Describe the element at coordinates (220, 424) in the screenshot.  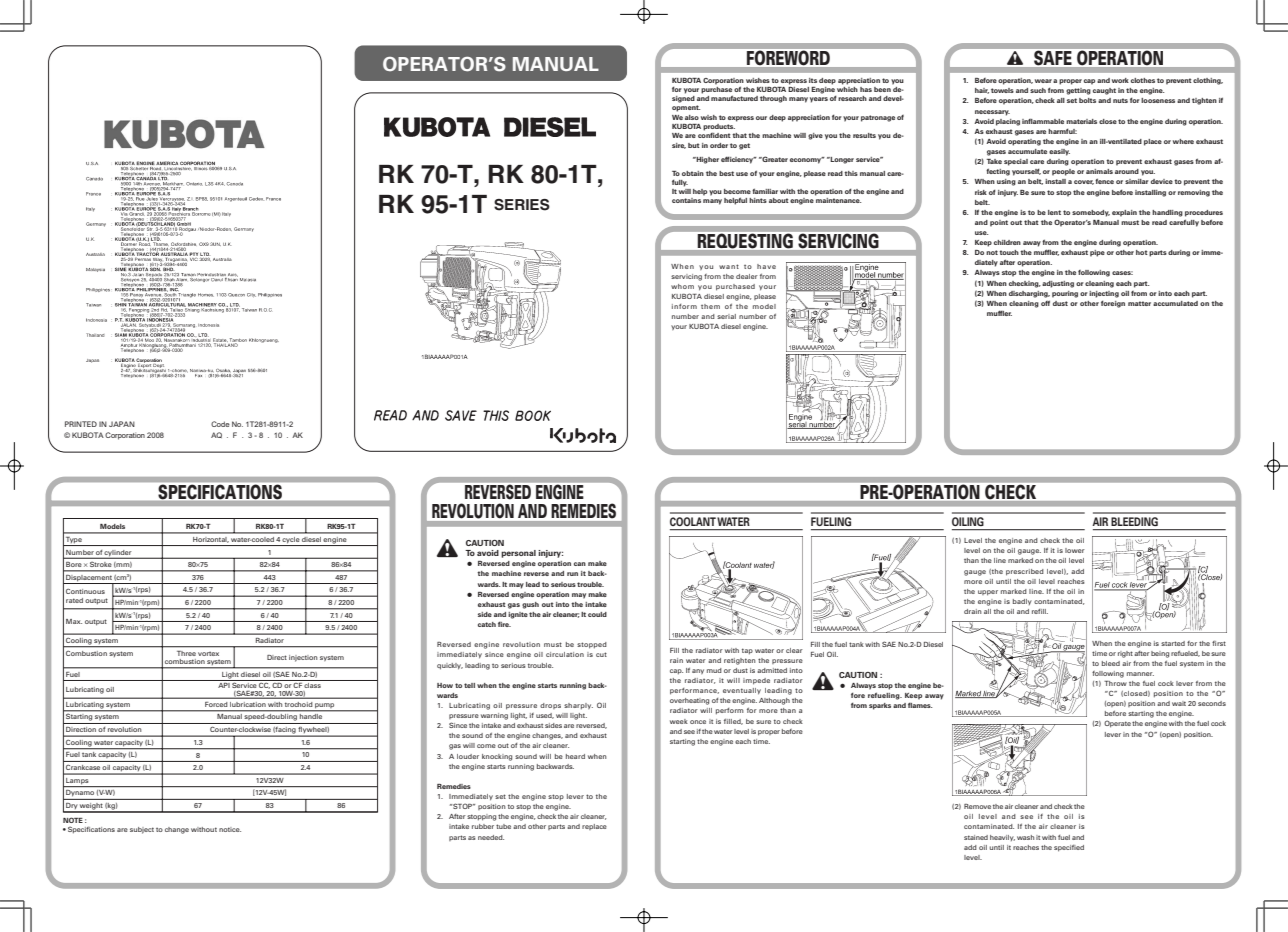
I see `Code` at that location.
